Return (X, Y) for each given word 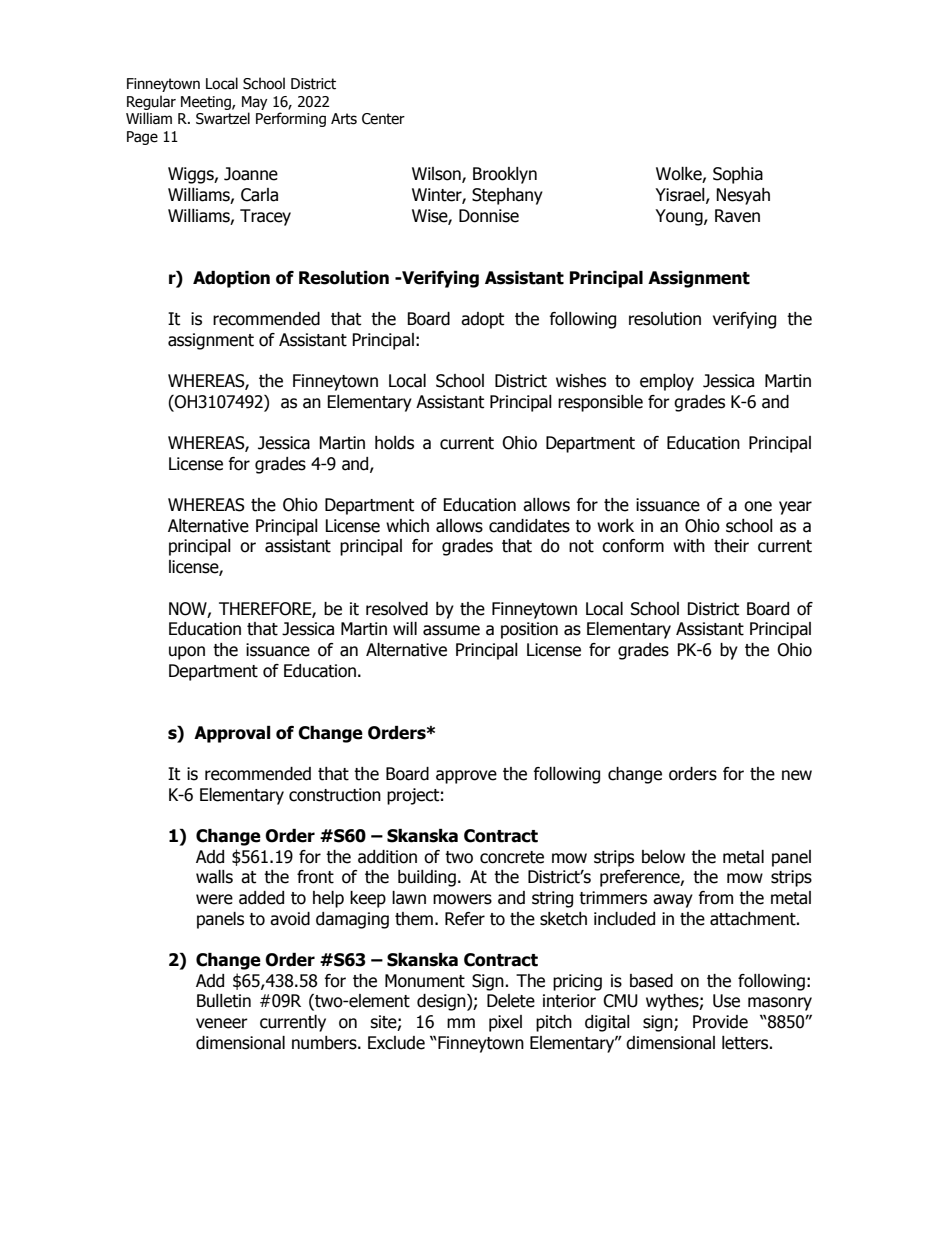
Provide (720, 1022)
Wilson (437, 175)
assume (451, 630)
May (255, 103)
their (731, 546)
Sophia (738, 175)
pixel (505, 1023)
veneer (222, 1023)
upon (187, 653)
